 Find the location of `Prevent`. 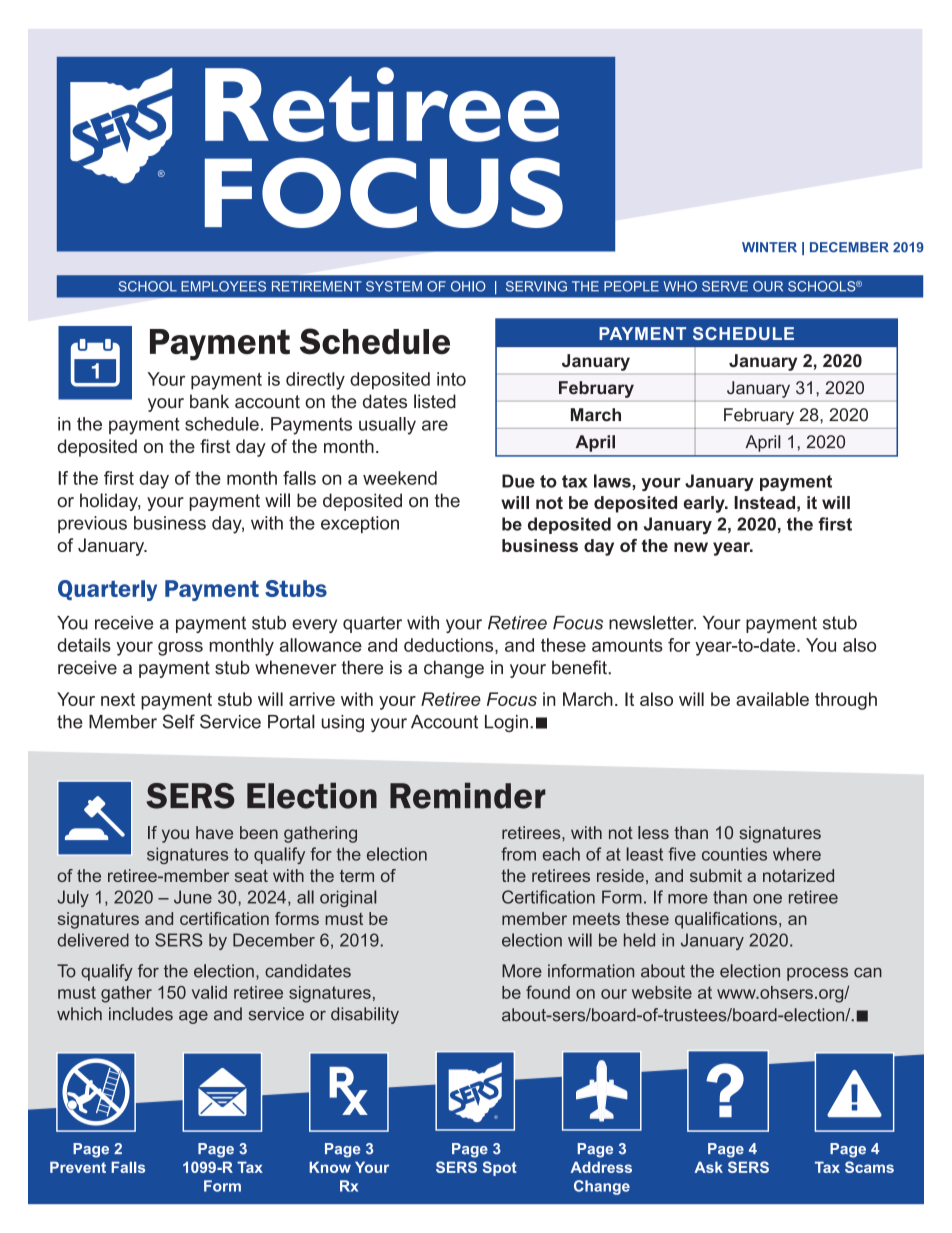

Prevent is located at coordinates (78, 1167).
